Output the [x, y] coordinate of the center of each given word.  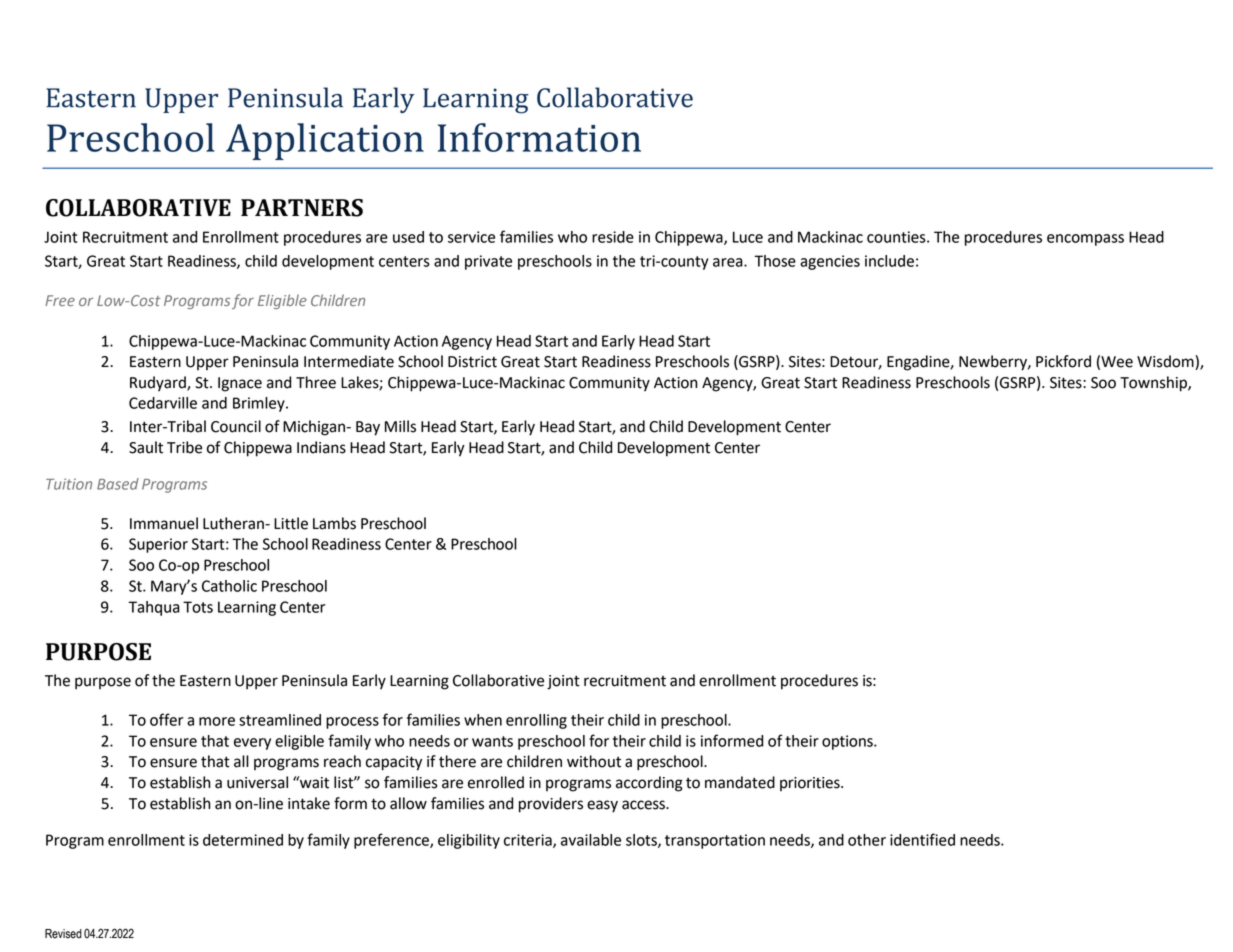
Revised [63, 934]
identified [922, 839]
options [848, 742]
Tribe [184, 447]
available [591, 840]
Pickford [1063, 361]
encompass [1085, 240]
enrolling [536, 721]
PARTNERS [302, 208]
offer [166, 719]
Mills [400, 426]
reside [613, 237]
